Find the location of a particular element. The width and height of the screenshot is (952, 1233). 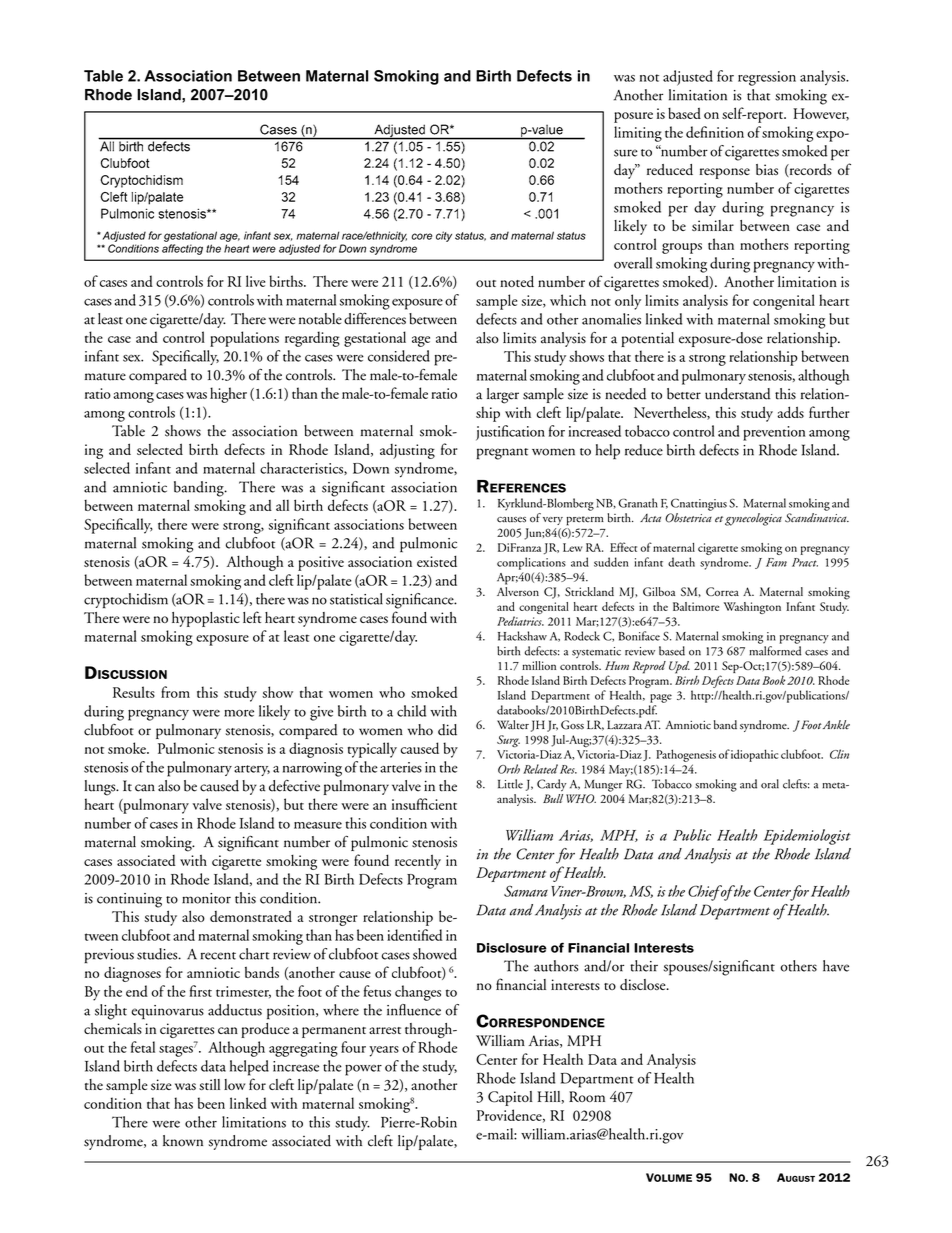

from is located at coordinates (175, 692).
